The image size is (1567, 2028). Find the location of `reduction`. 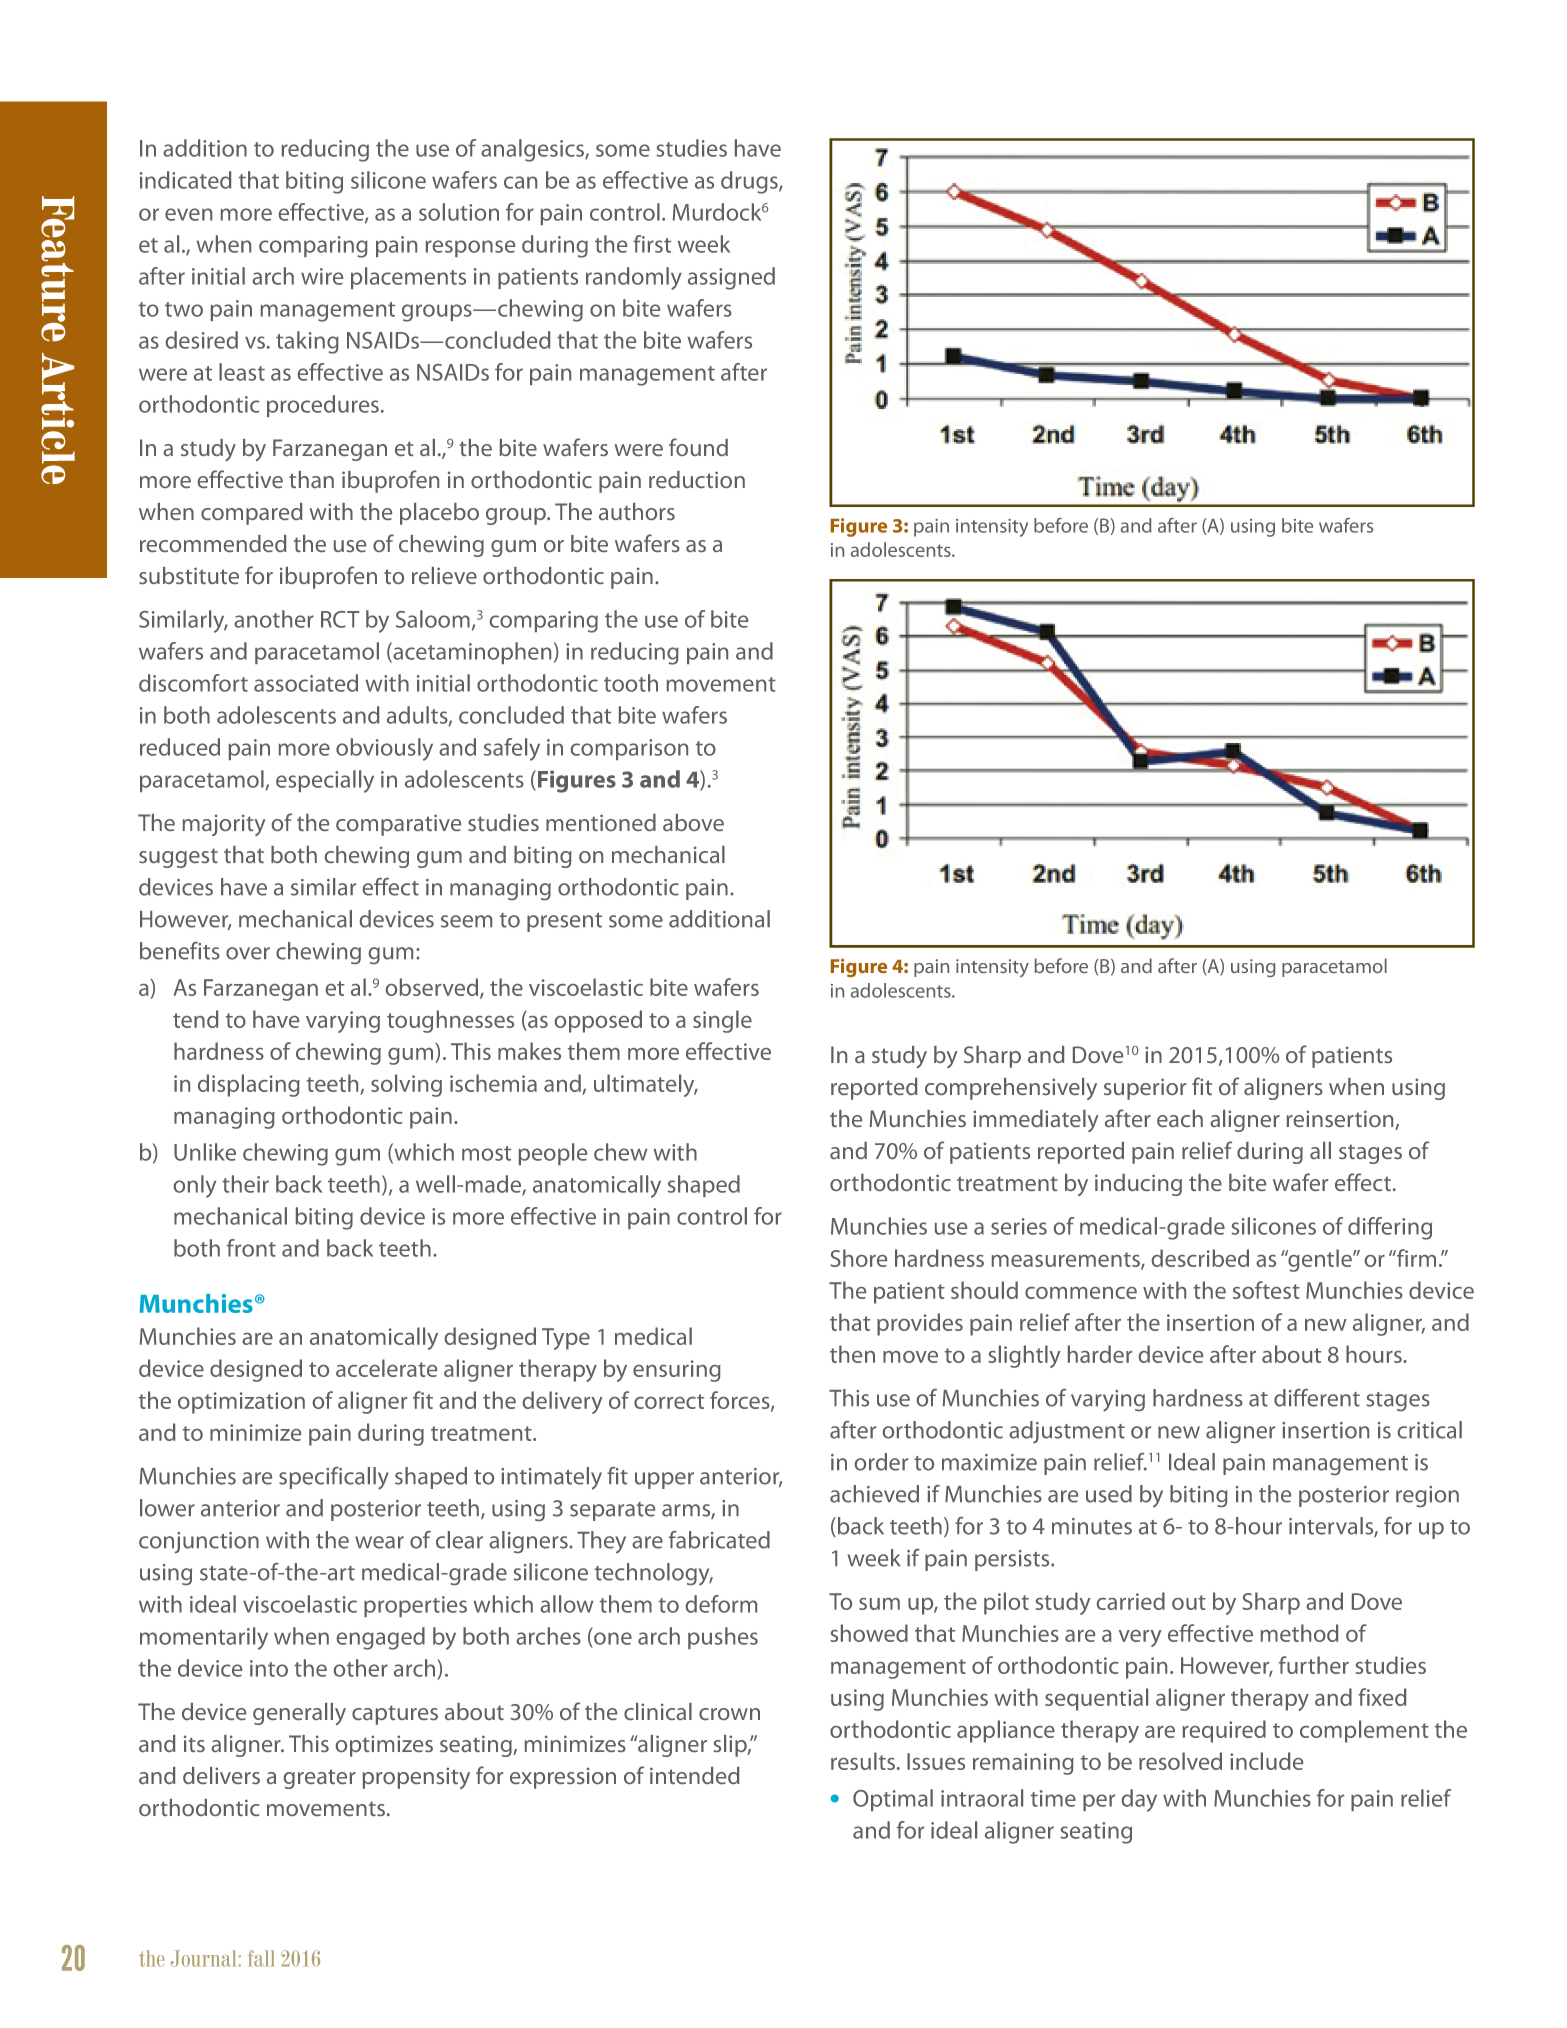

reduction is located at coordinates (697, 479).
